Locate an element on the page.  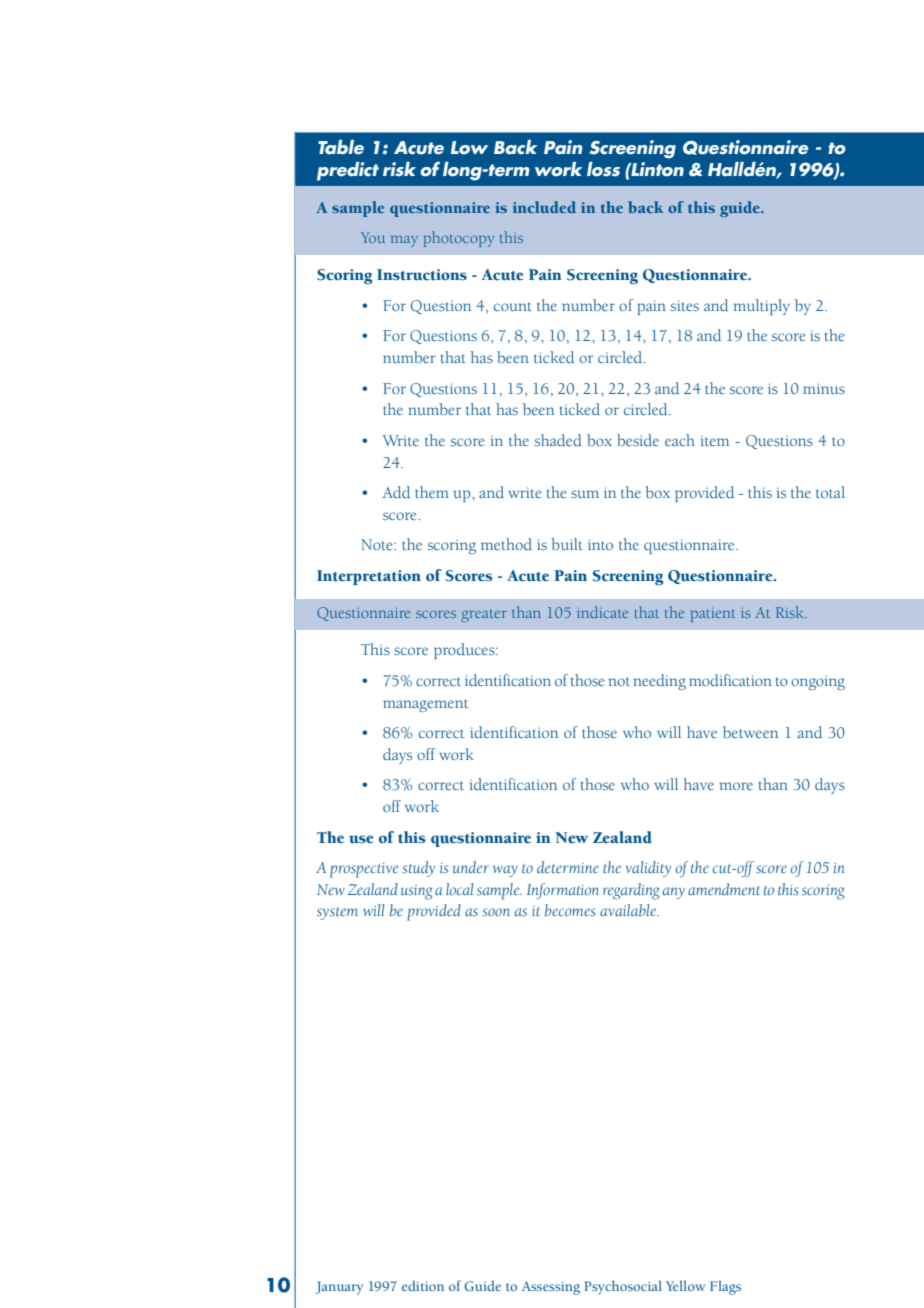
management is located at coordinates (425, 705).
